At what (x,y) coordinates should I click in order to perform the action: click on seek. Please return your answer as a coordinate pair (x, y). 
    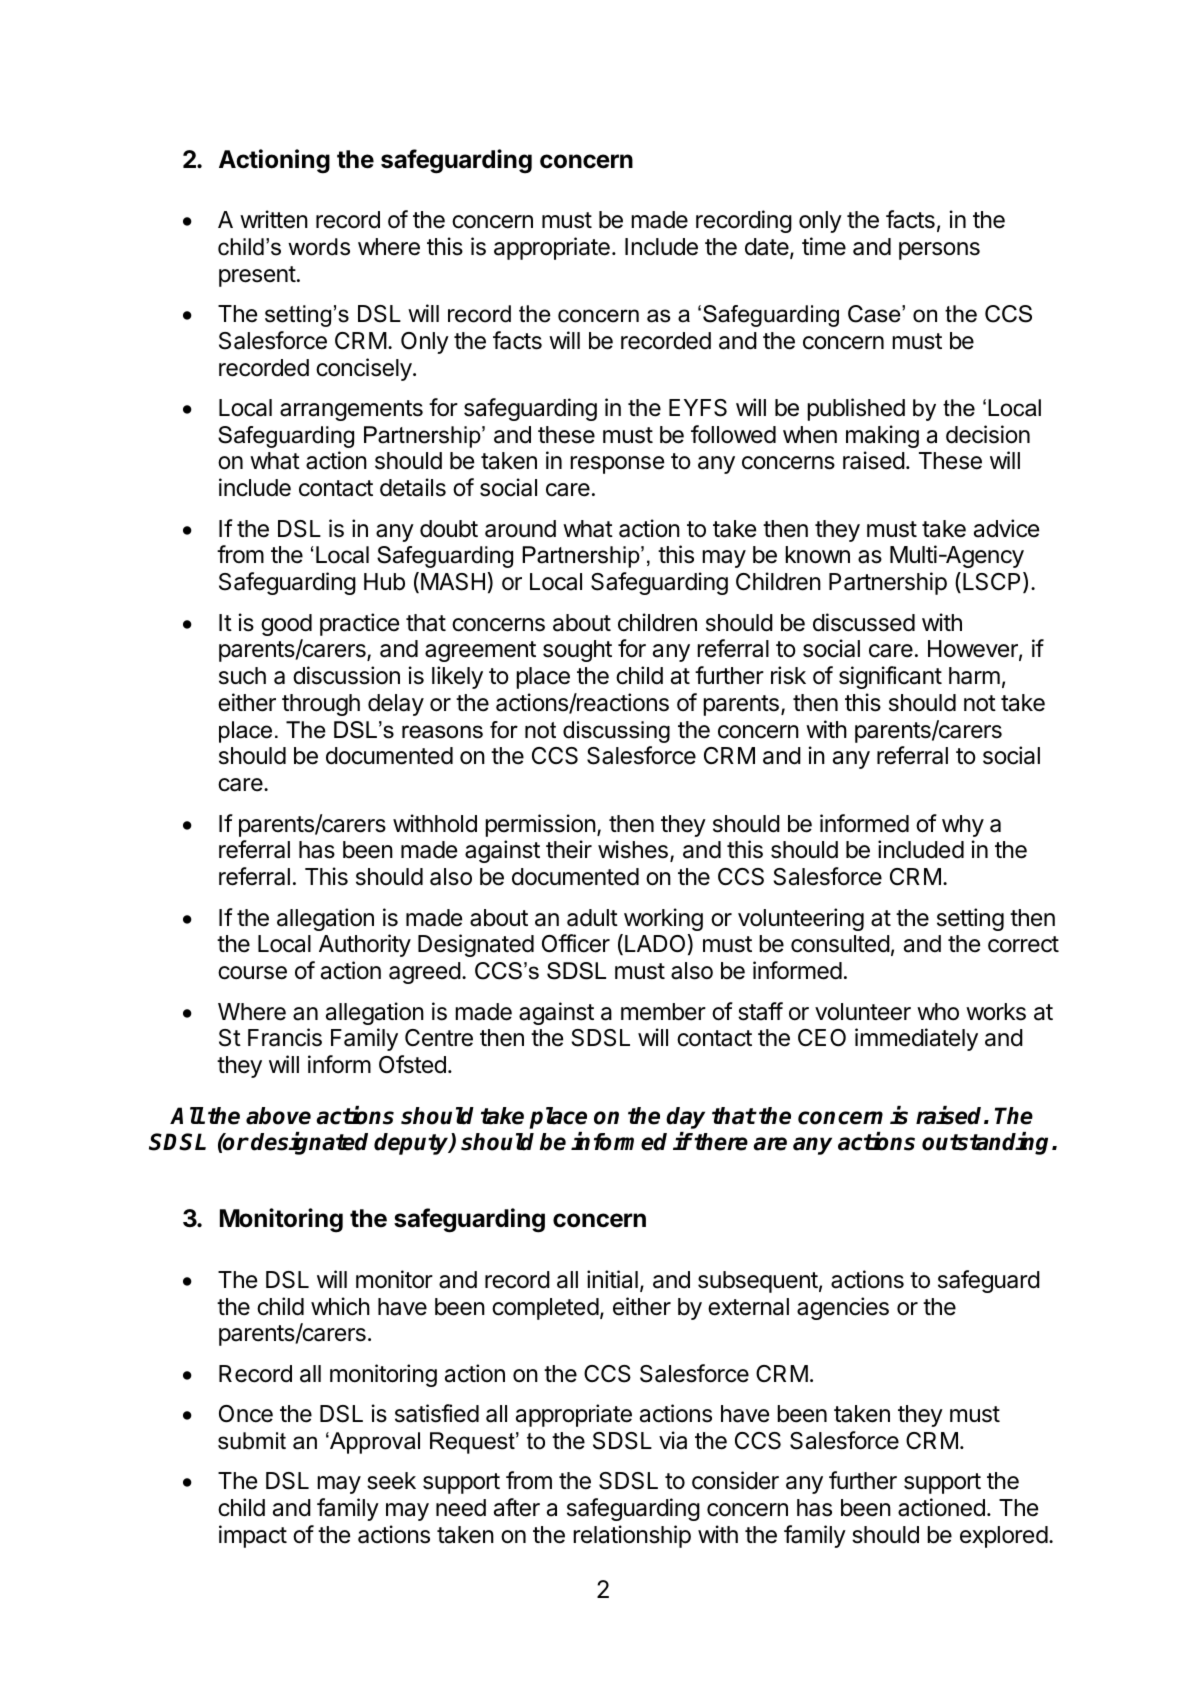
    Looking at the image, I should click on (391, 1481).
